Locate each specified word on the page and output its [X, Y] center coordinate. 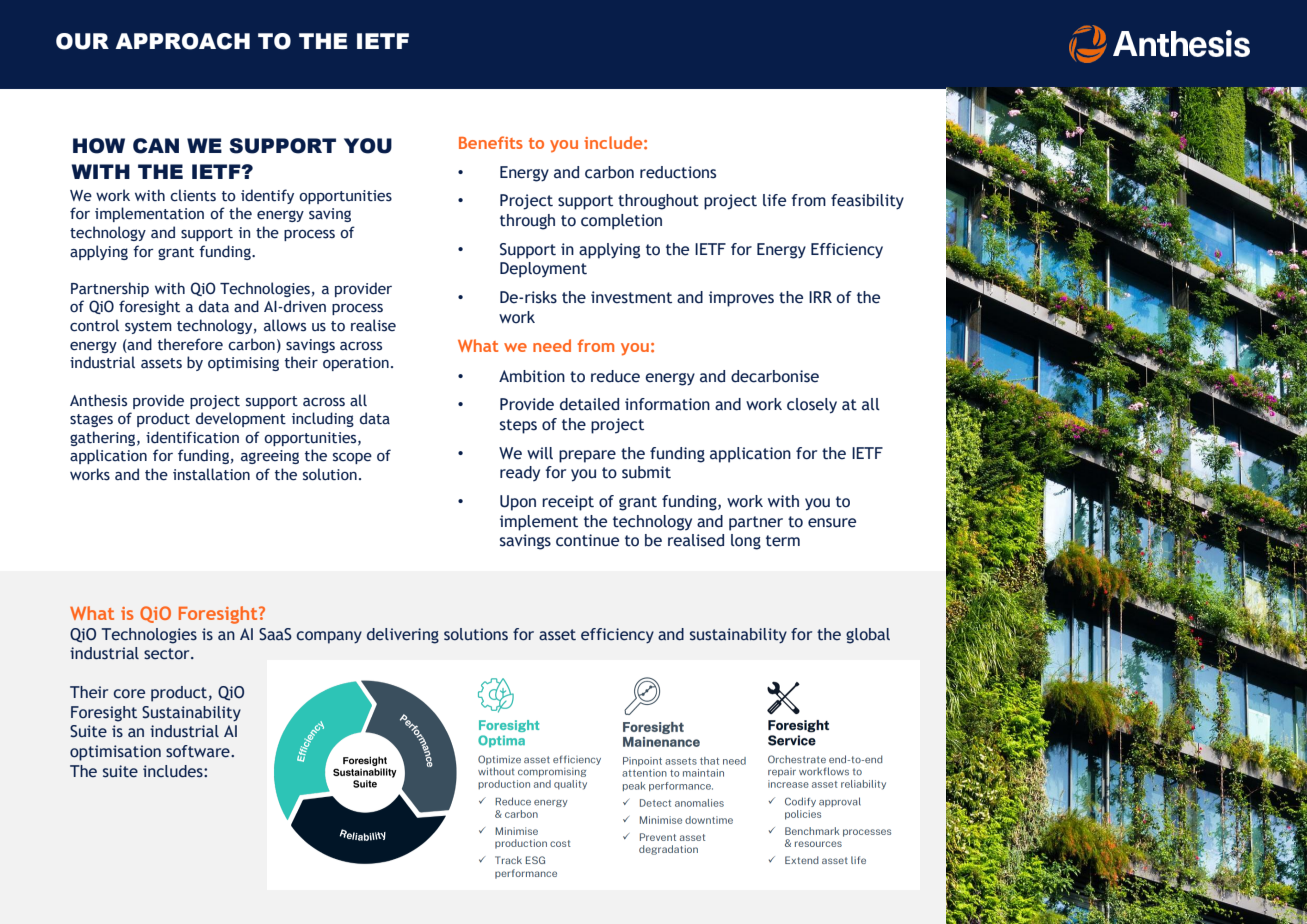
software [199, 751]
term [783, 541]
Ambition [532, 376]
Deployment [543, 270]
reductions [678, 172]
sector [168, 654]
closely [812, 406]
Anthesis [98, 400]
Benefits [491, 142]
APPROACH [182, 41]
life [774, 200]
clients [193, 195]
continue [587, 540]
